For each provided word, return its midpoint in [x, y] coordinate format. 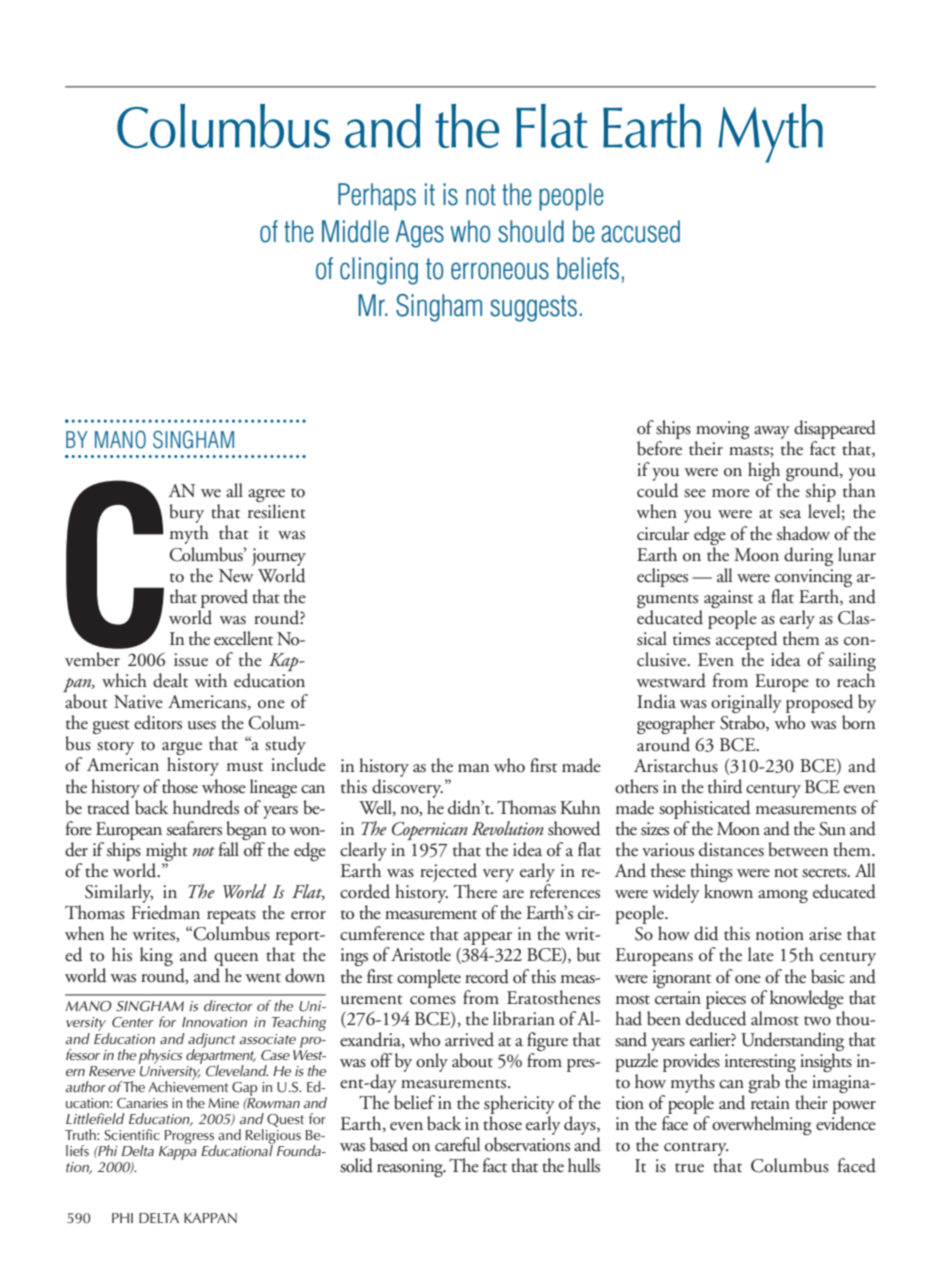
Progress [191, 1138]
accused [640, 231]
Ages [419, 234]
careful [457, 1144]
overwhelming [762, 1125]
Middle [355, 231]
